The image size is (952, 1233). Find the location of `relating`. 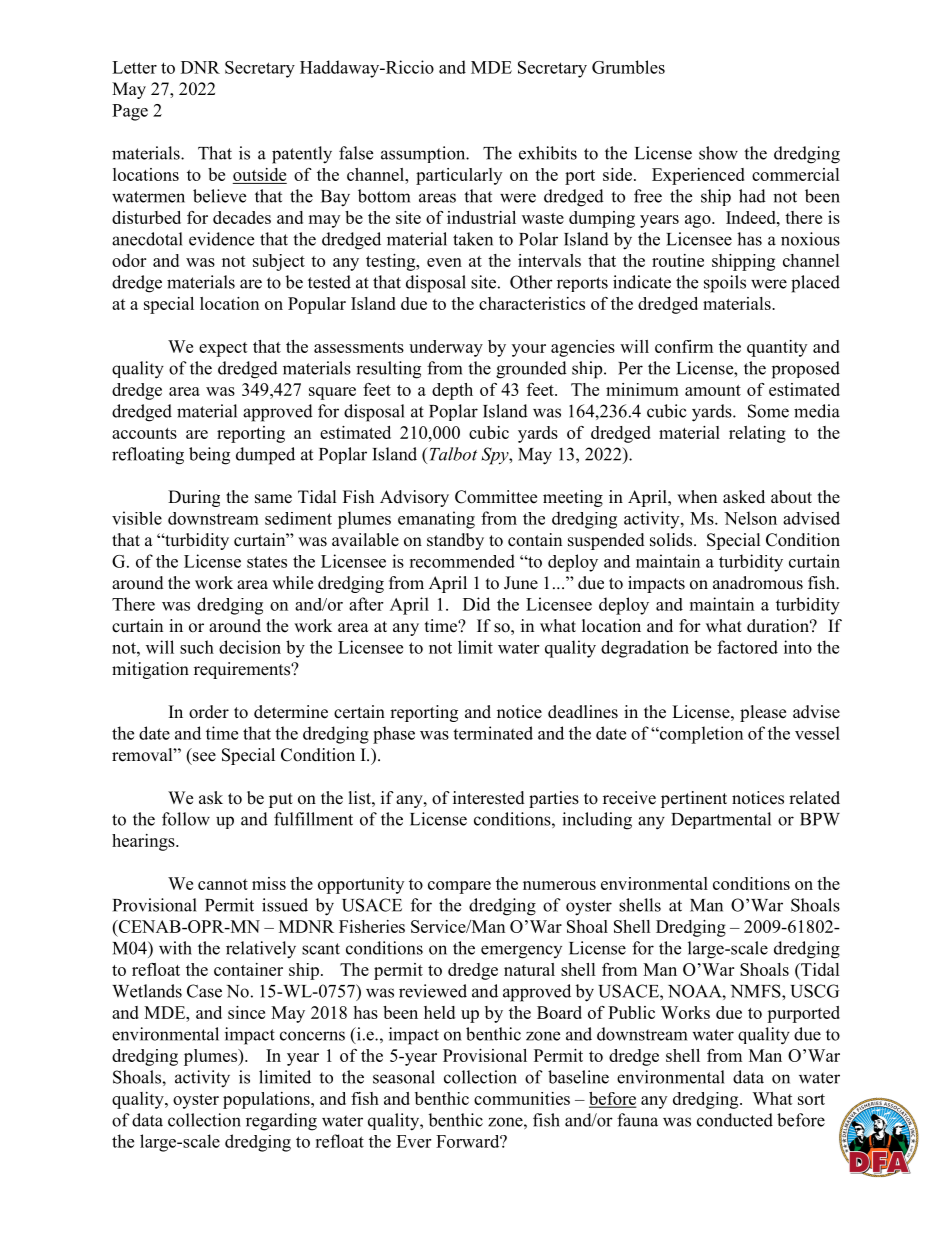

relating is located at coordinates (757, 434).
